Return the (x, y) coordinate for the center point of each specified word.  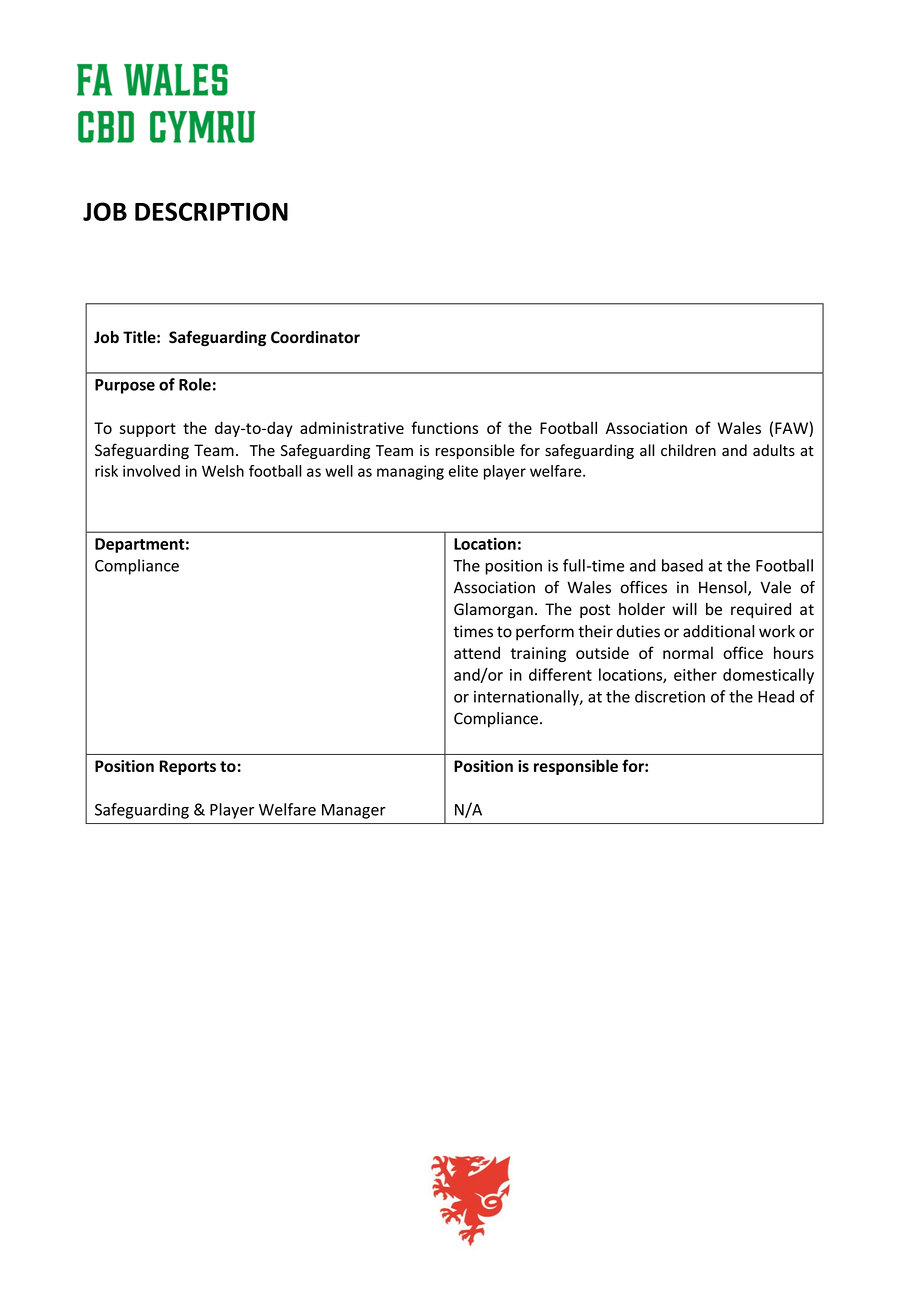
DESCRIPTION (211, 211)
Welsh (223, 471)
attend (477, 652)
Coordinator (315, 337)
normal (688, 652)
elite (463, 471)
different (560, 674)
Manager (354, 811)
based (682, 565)
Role (195, 384)
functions (444, 427)
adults (774, 450)
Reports (187, 767)
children (688, 450)
